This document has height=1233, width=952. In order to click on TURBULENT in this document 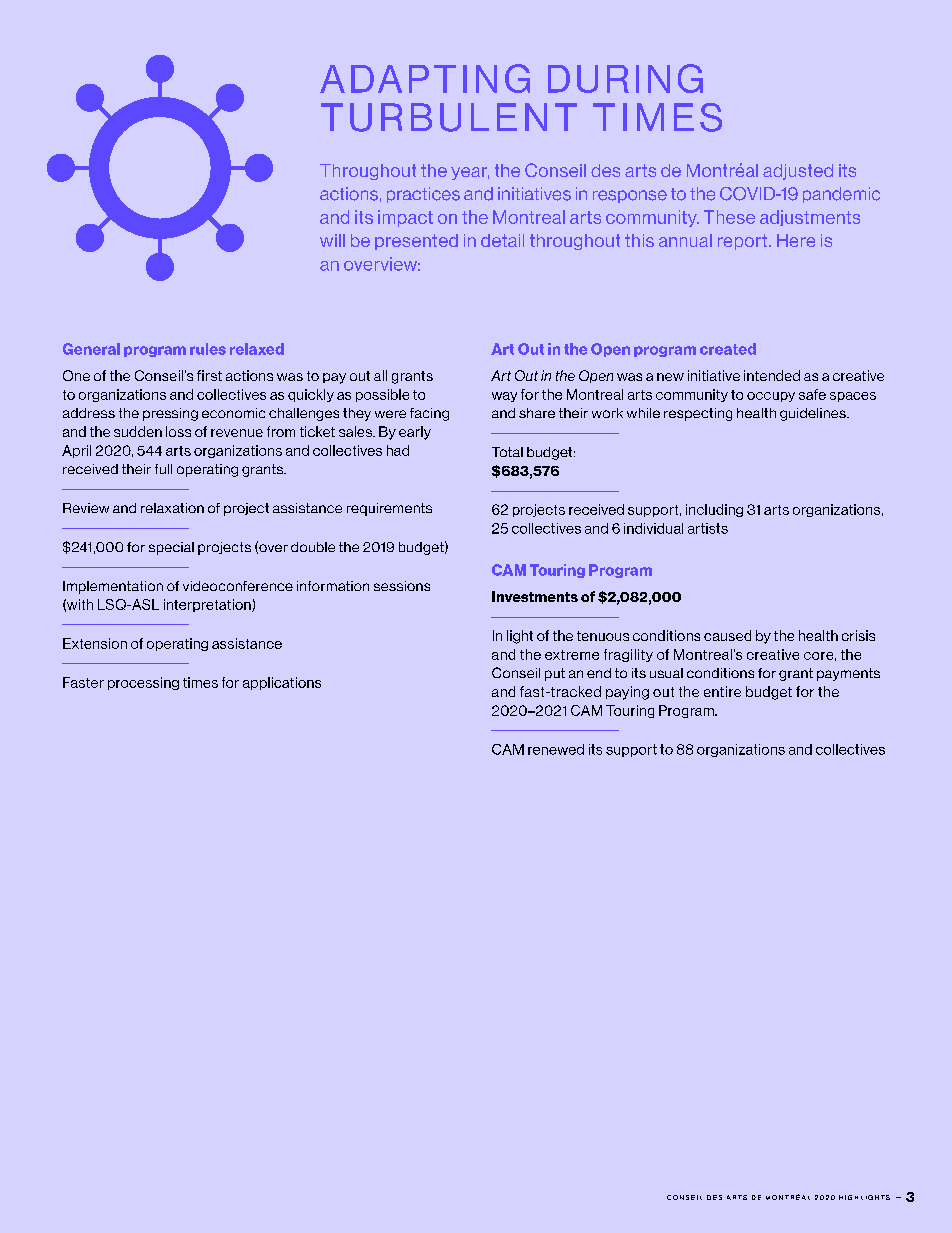, I will do `click(449, 117)`.
